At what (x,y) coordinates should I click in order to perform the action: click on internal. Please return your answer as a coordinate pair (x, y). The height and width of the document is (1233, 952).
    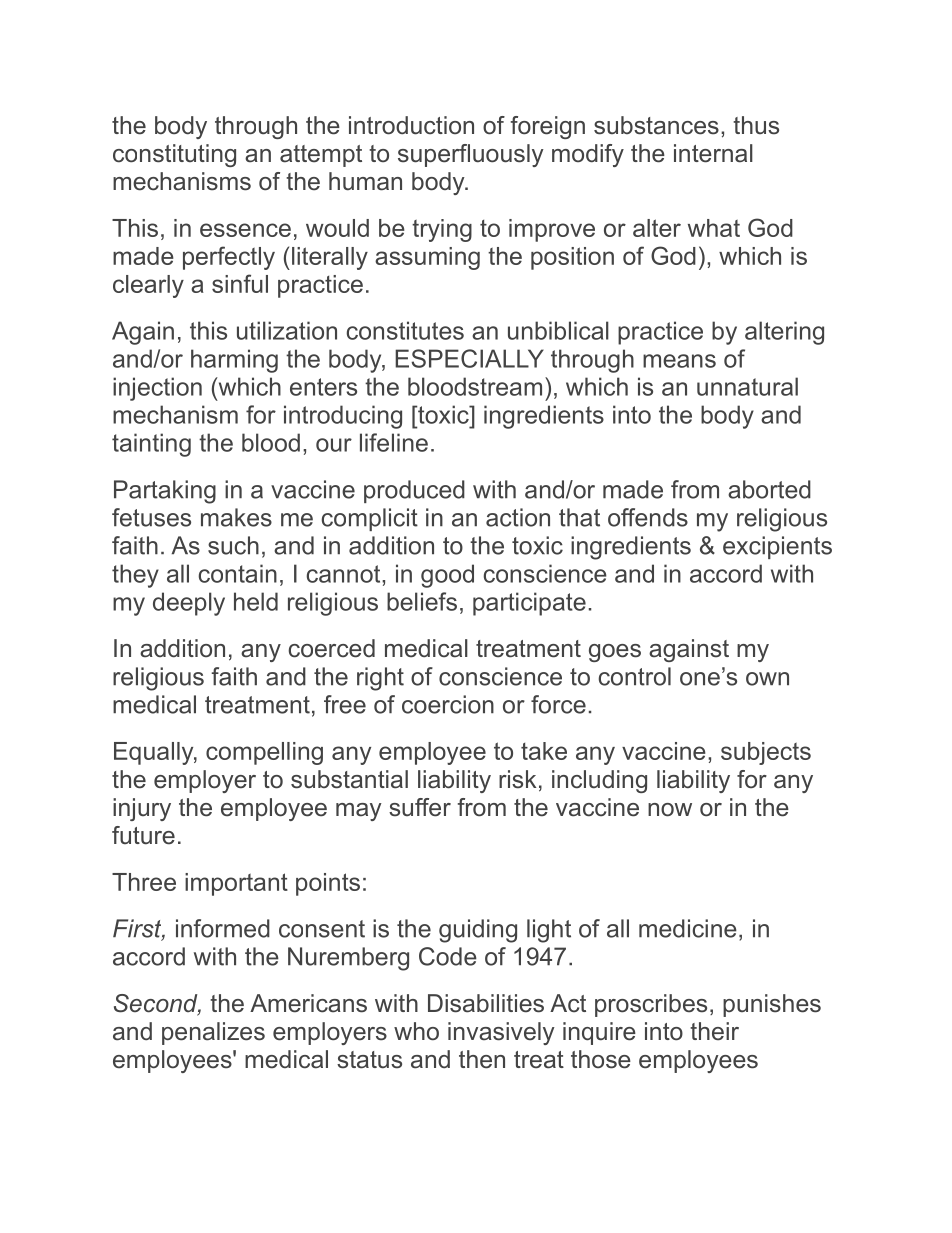
    Looking at the image, I should click on (713, 153).
